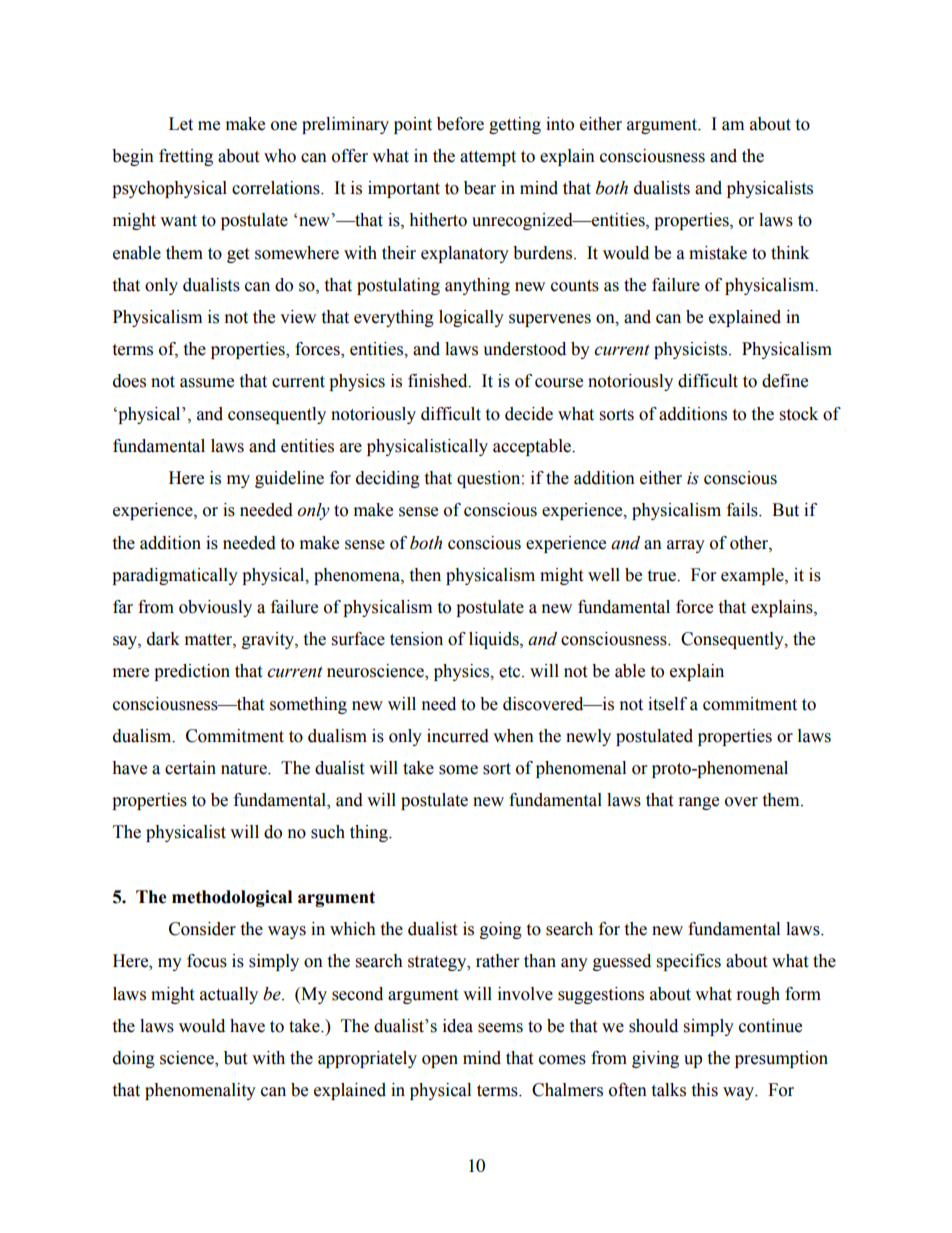  What do you see at coordinates (743, 510) in the document?
I see `fails` at bounding box center [743, 510].
